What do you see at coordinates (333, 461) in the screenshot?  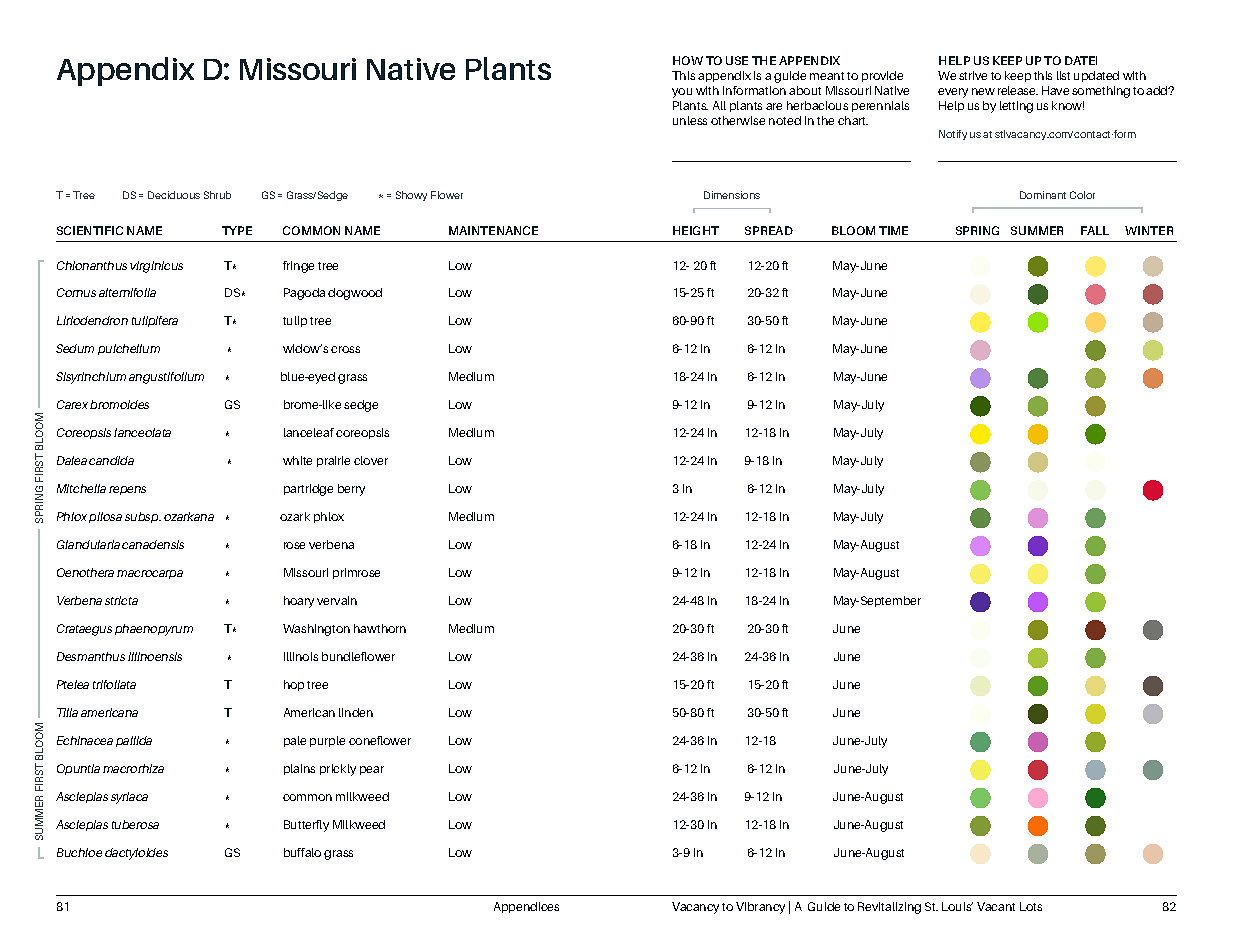 I see `prairie` at bounding box center [333, 461].
